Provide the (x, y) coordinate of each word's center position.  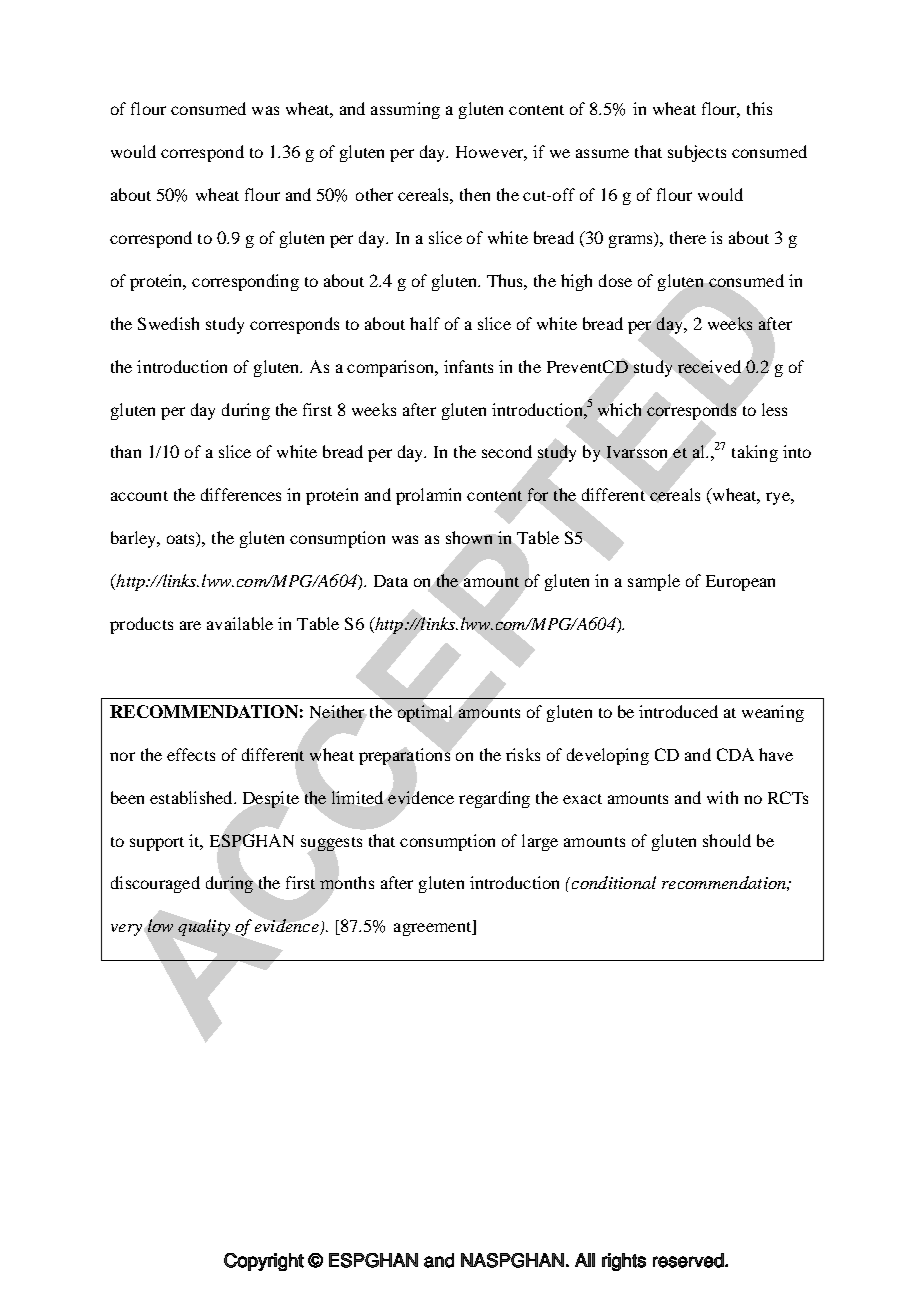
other (374, 194)
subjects (697, 153)
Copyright (264, 1262)
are (190, 625)
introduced (678, 711)
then (475, 194)
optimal (425, 713)
